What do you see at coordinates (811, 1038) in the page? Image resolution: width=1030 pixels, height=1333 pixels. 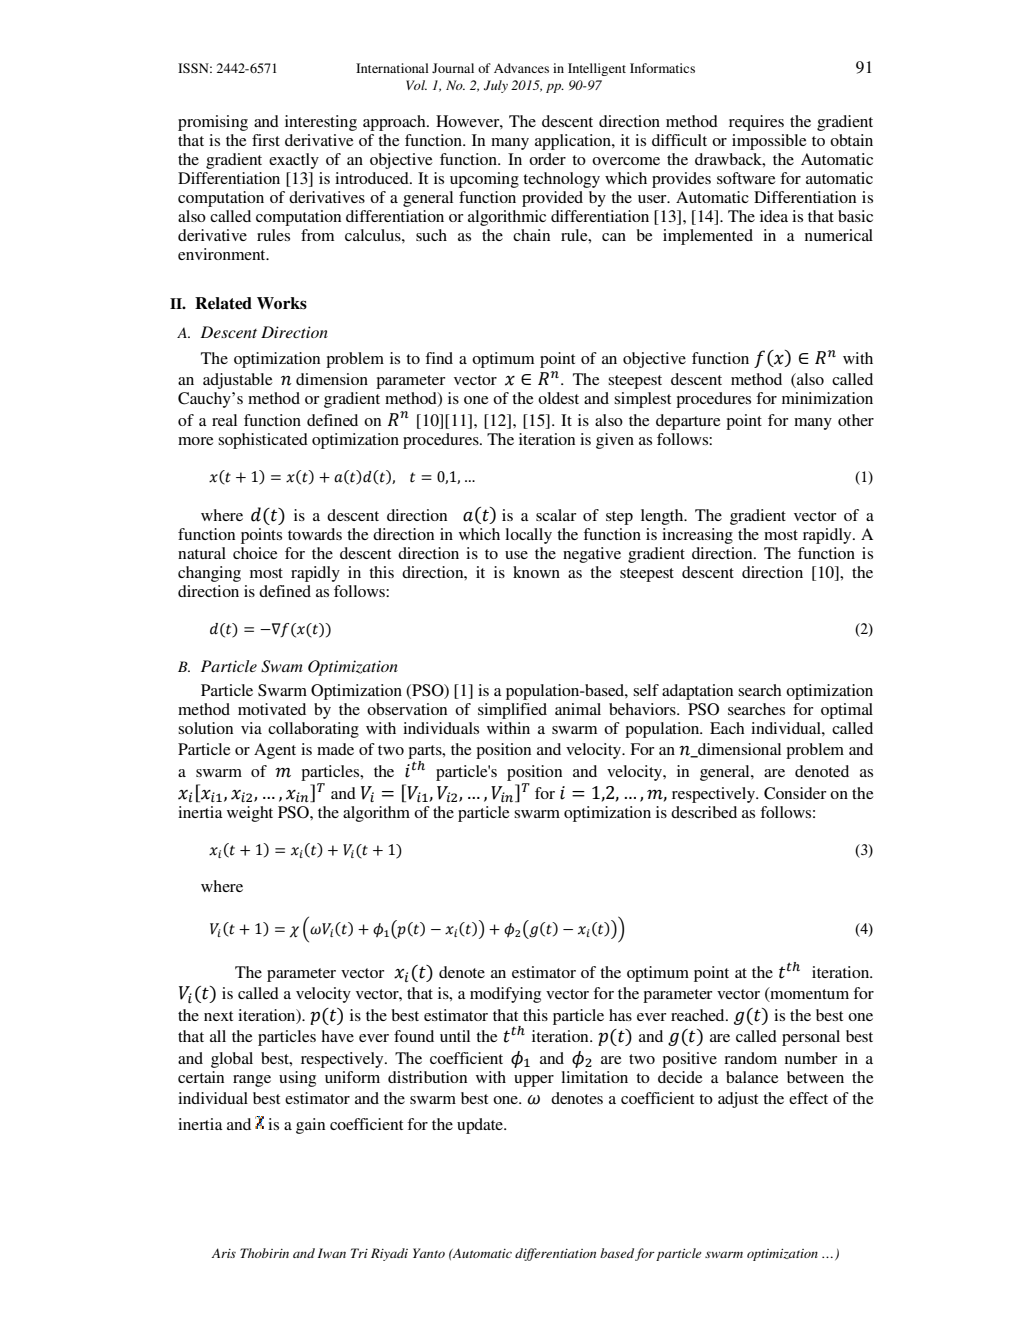 I see `personal` at bounding box center [811, 1038].
